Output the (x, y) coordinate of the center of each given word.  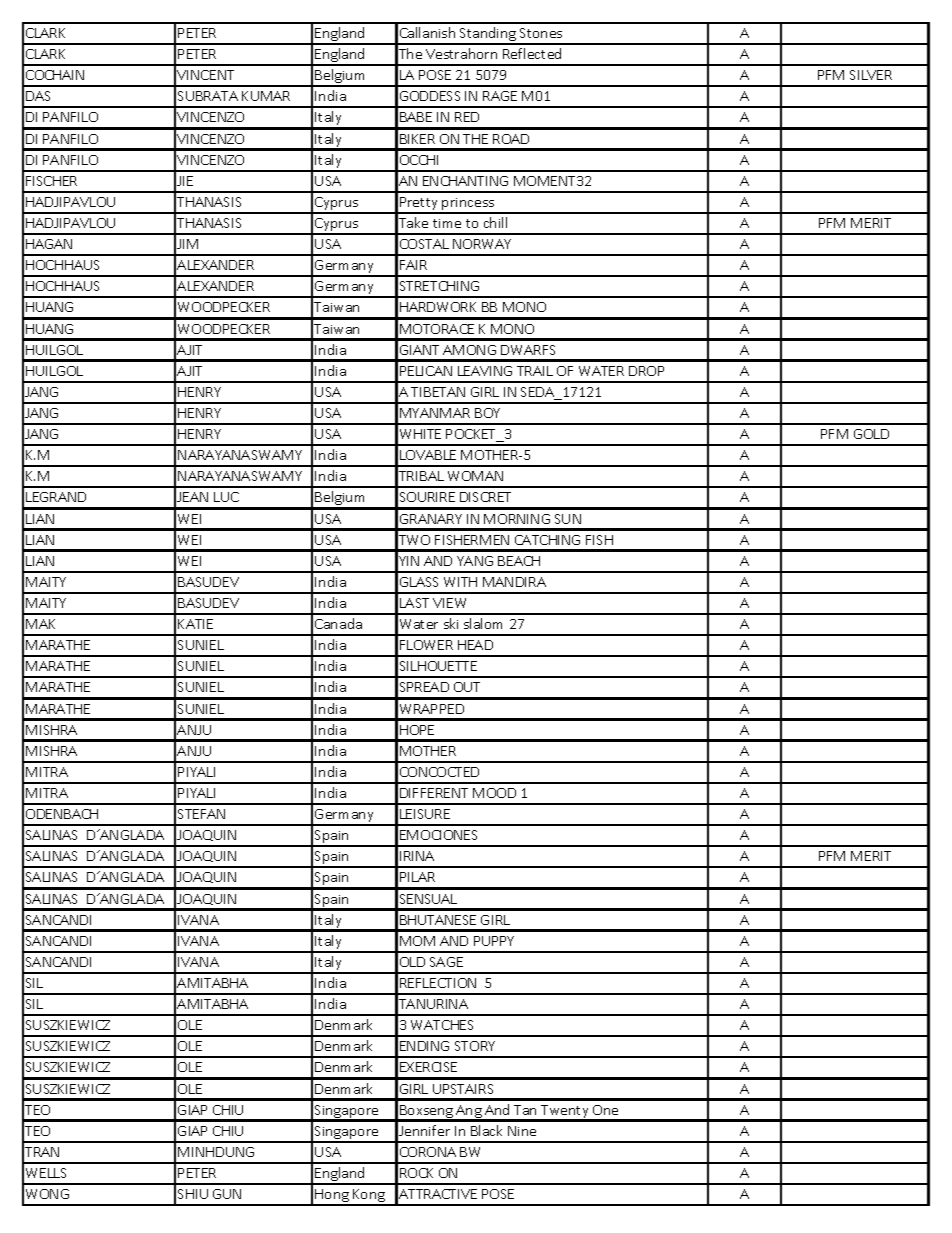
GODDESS (430, 96)
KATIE (195, 624)
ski (451, 623)
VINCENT (205, 75)
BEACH (519, 561)
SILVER (871, 75)
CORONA (428, 1152)
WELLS (46, 1173)
